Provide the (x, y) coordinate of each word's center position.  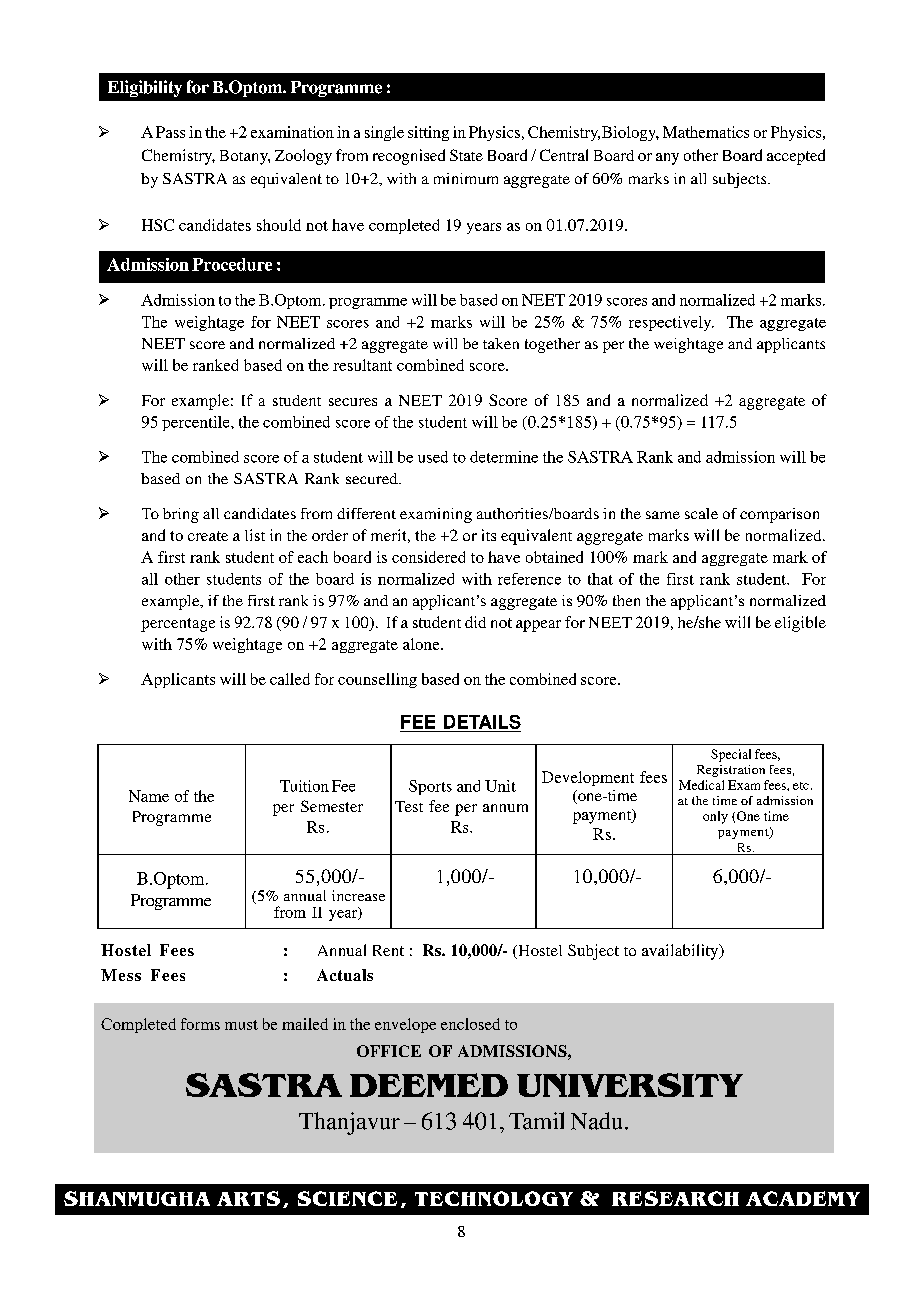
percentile (197, 423)
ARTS (248, 1198)
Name (149, 796)
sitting (428, 133)
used (433, 457)
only (715, 817)
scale (701, 513)
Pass (170, 132)
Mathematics (706, 132)
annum (505, 808)
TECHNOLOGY (494, 1198)
